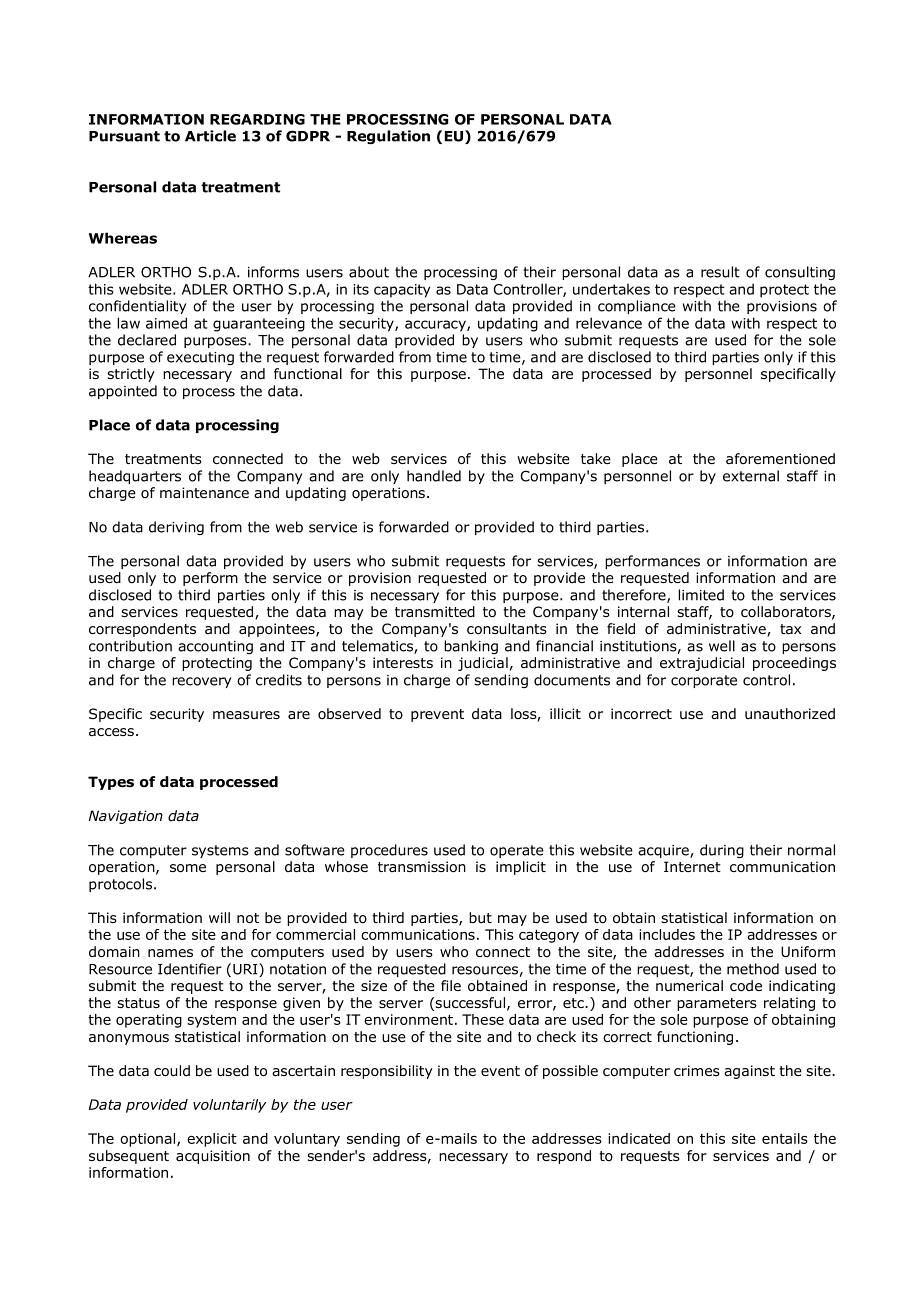 This document has height=1308, width=924. Describe the element at coordinates (722, 646) in the document. I see `well` at that location.
